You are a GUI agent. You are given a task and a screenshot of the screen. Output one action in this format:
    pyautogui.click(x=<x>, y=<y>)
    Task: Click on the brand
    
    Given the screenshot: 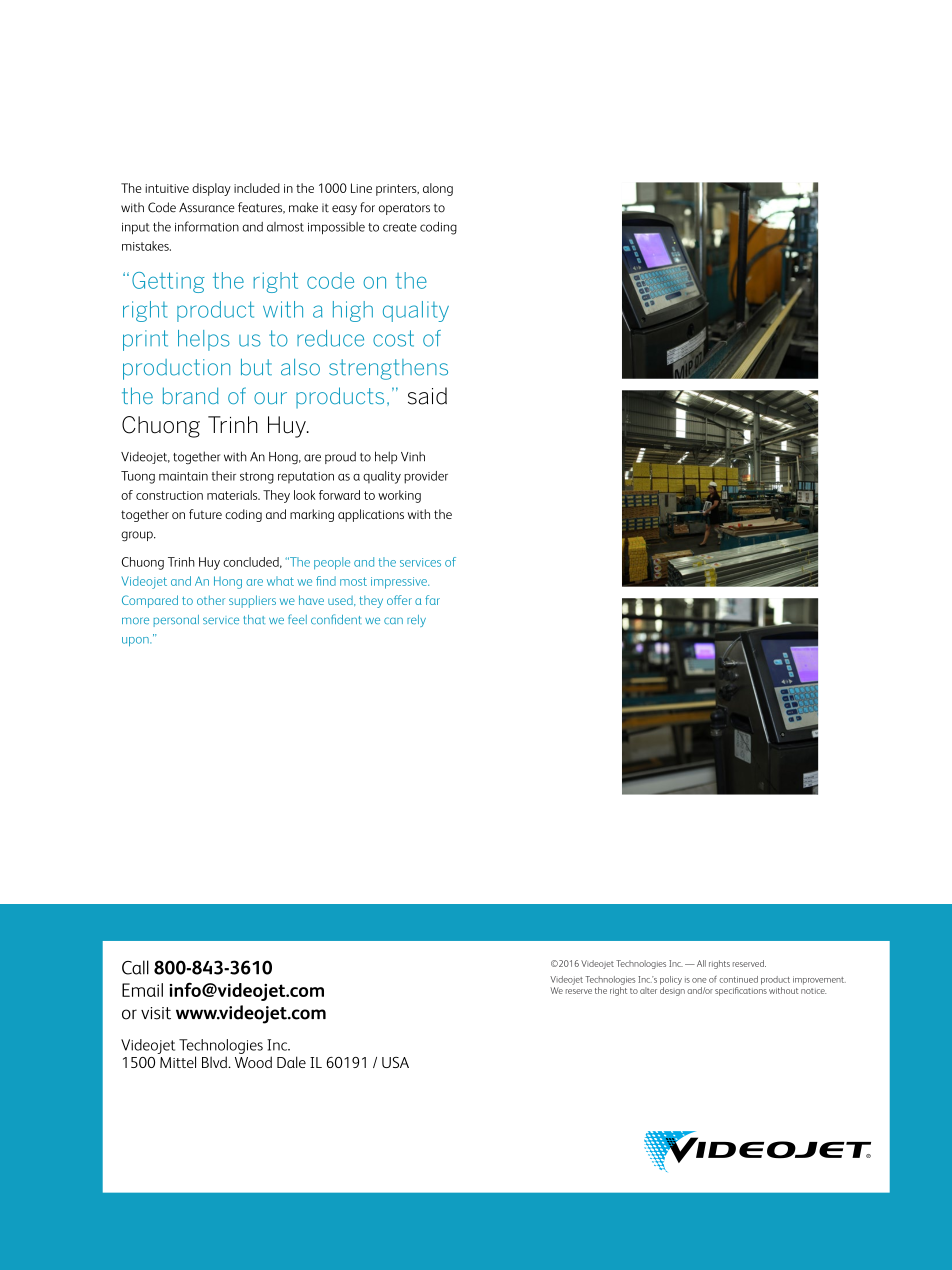 What is the action you would take?
    pyautogui.click(x=191, y=395)
